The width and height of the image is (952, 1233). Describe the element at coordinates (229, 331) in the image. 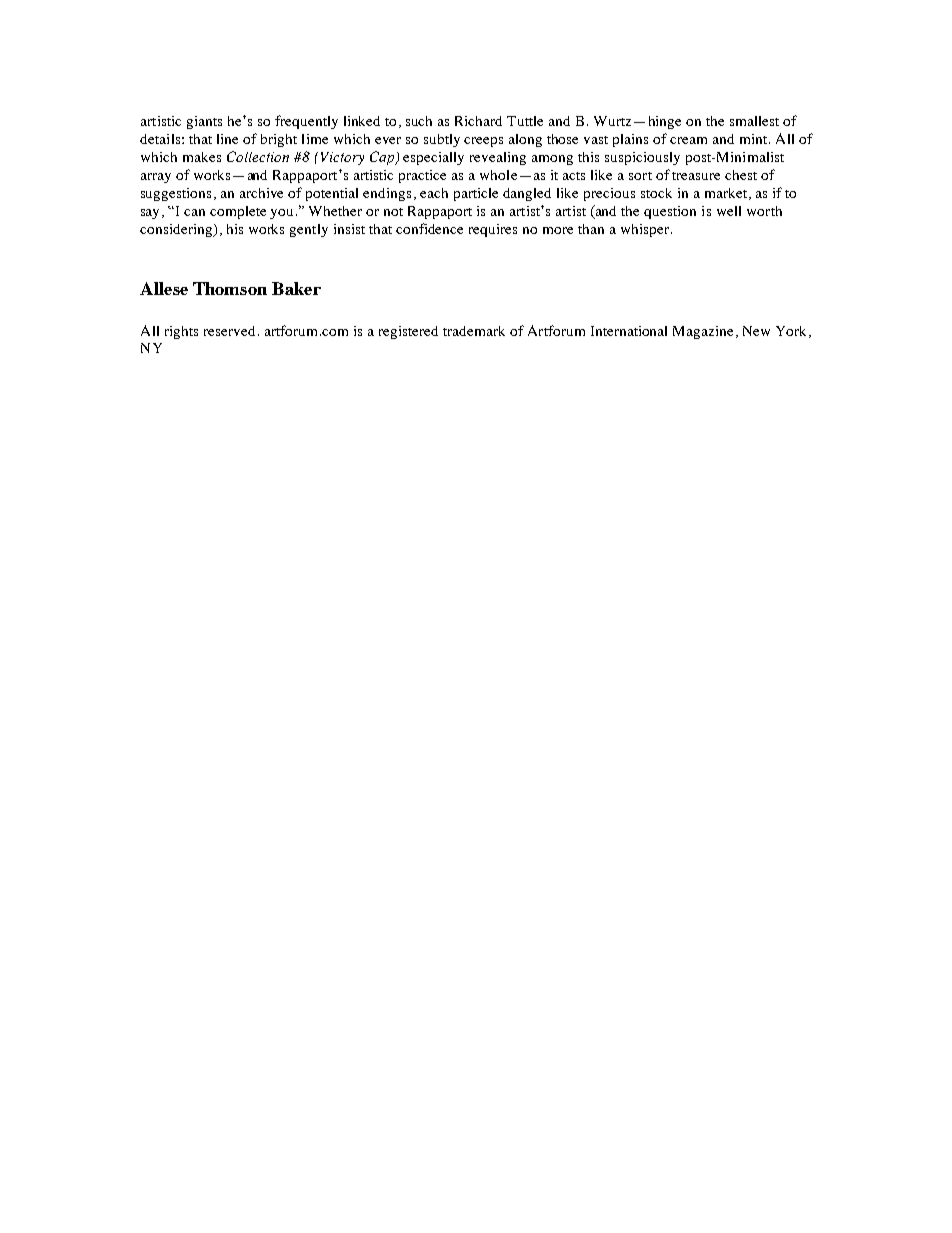

I see `reserved` at that location.
